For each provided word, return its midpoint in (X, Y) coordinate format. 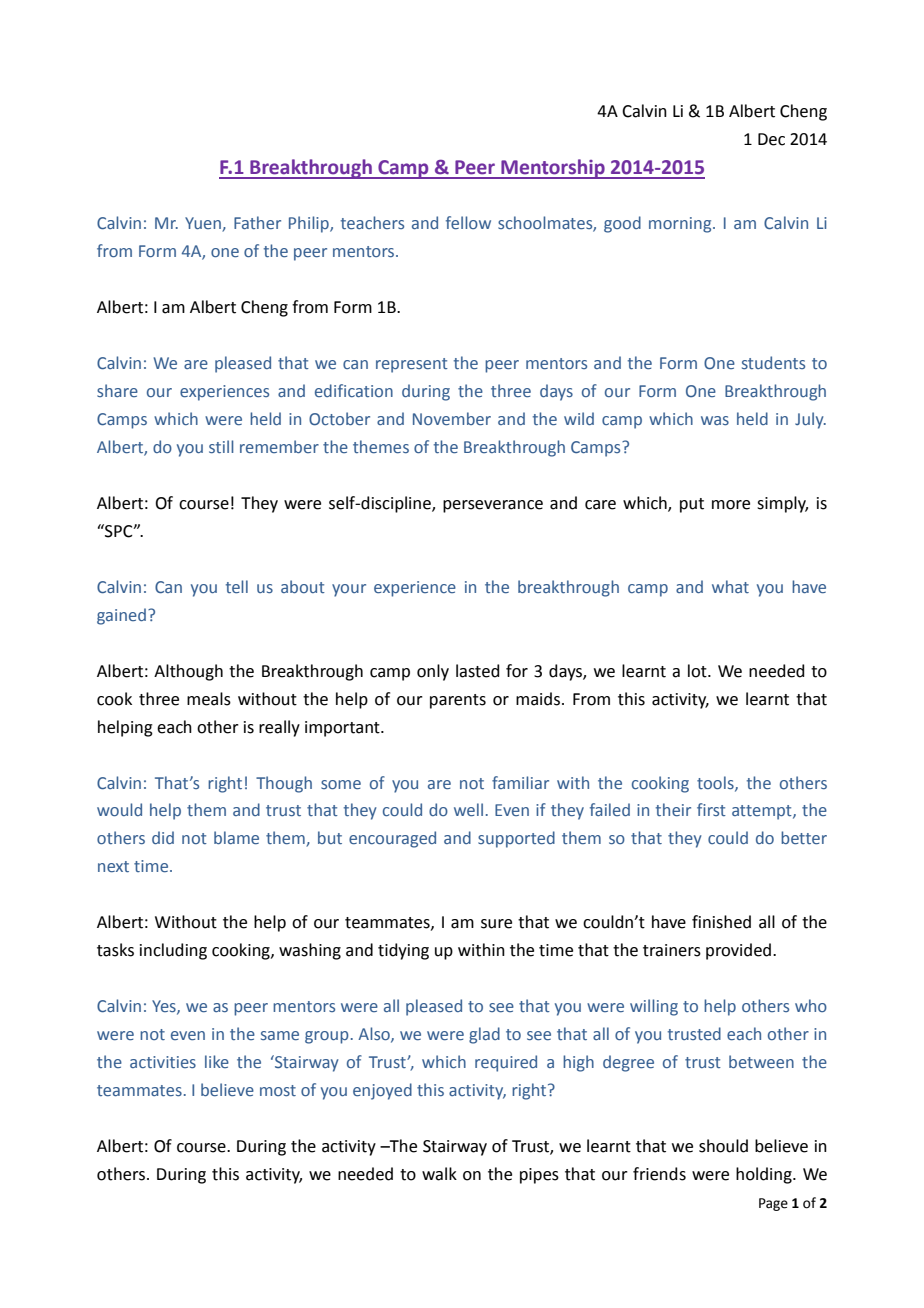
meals (209, 699)
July (810, 420)
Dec (771, 139)
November (452, 418)
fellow (468, 222)
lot (698, 671)
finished (721, 922)
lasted (478, 671)
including (173, 951)
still (221, 446)
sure (496, 924)
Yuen (204, 224)
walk (439, 1174)
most (278, 1090)
